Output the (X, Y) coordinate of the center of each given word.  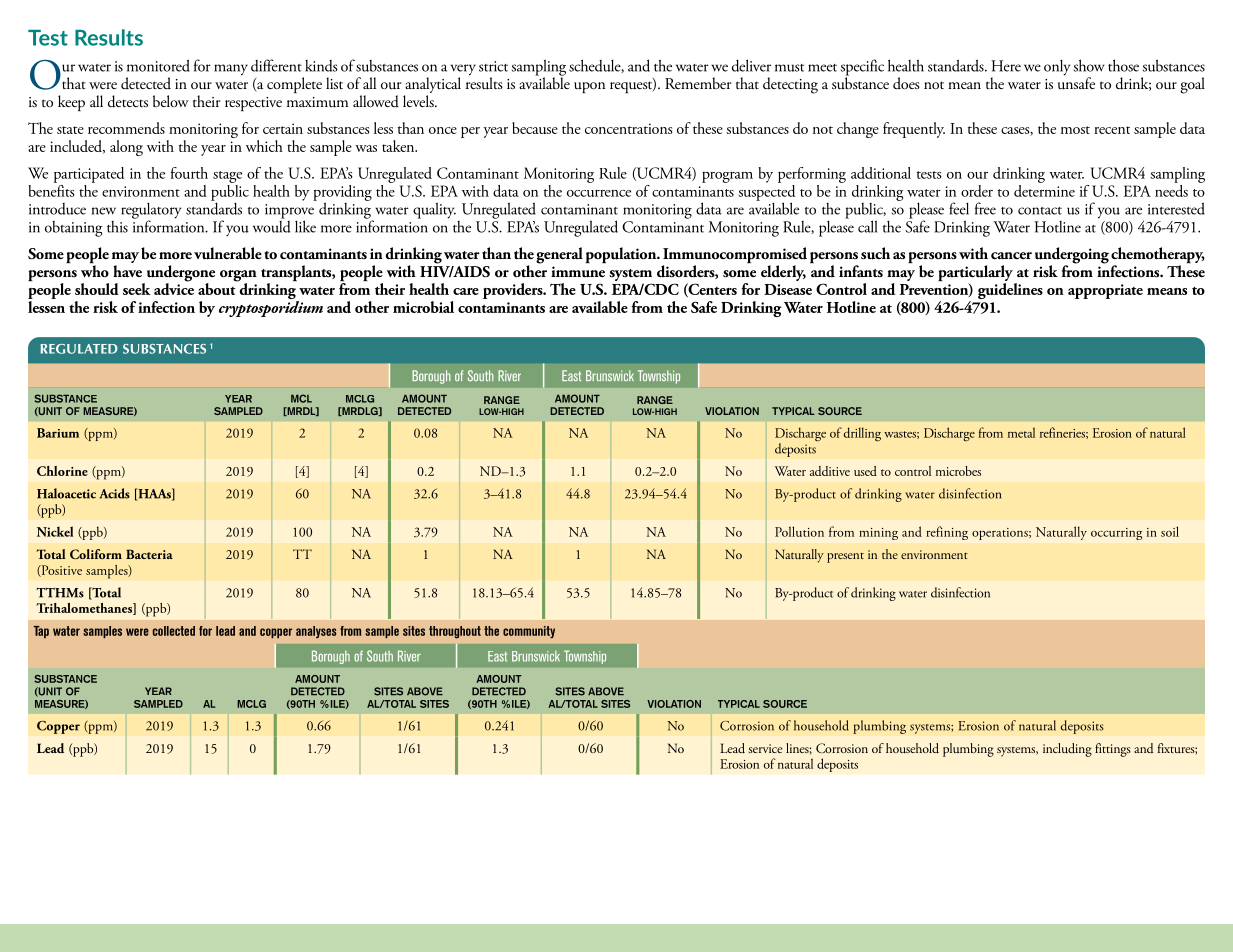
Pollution (799, 531)
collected (174, 631)
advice (174, 288)
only (1057, 67)
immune (578, 272)
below (171, 101)
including (1067, 750)
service (765, 748)
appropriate (1105, 291)
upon (589, 87)
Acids (114, 493)
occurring (1116, 534)
